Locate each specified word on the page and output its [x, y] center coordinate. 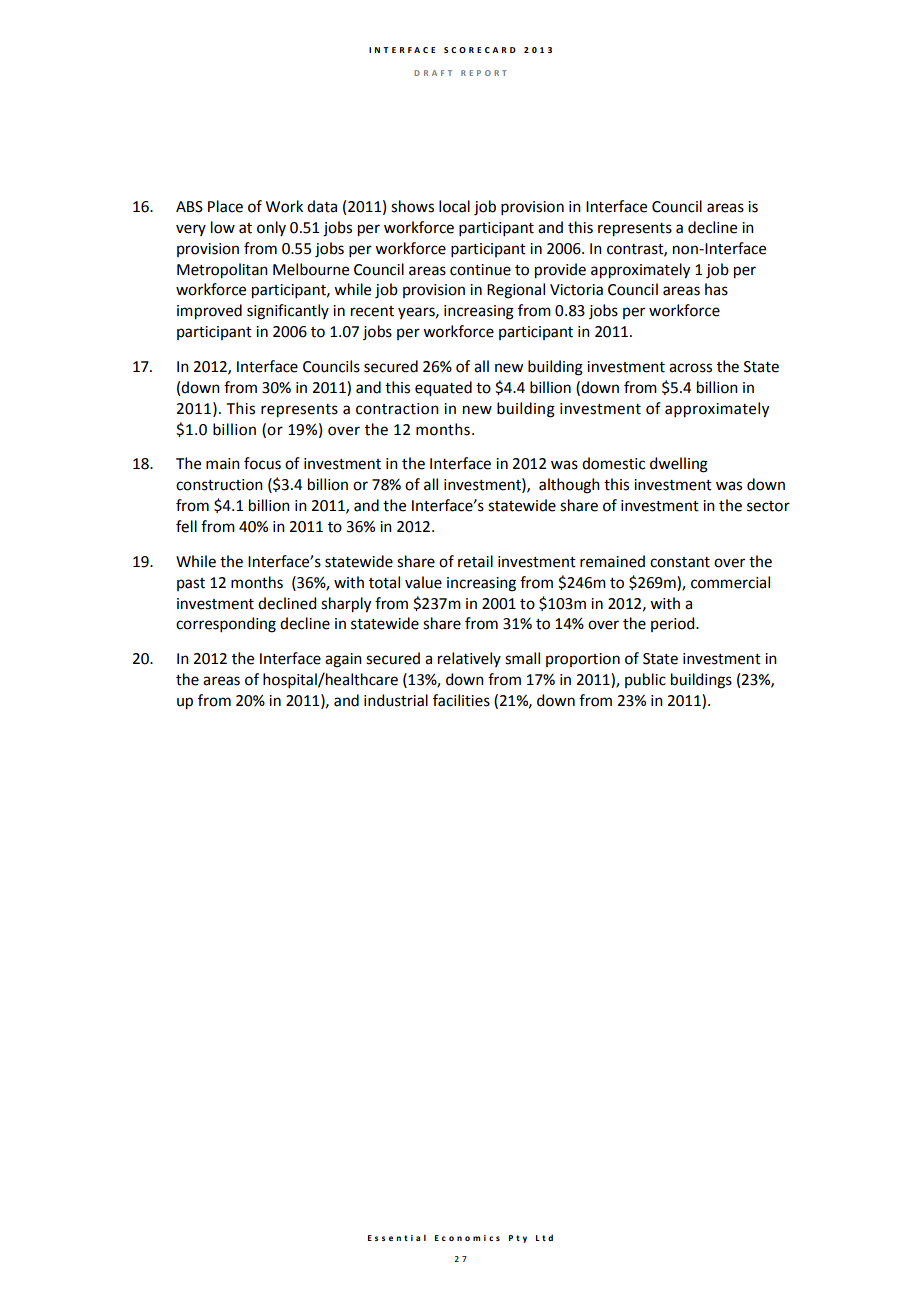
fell [186, 526]
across [690, 368]
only [271, 228]
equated [443, 389]
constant [680, 562]
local [454, 206]
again [343, 660]
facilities [461, 700]
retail [475, 561]
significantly [288, 312]
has [716, 289]
